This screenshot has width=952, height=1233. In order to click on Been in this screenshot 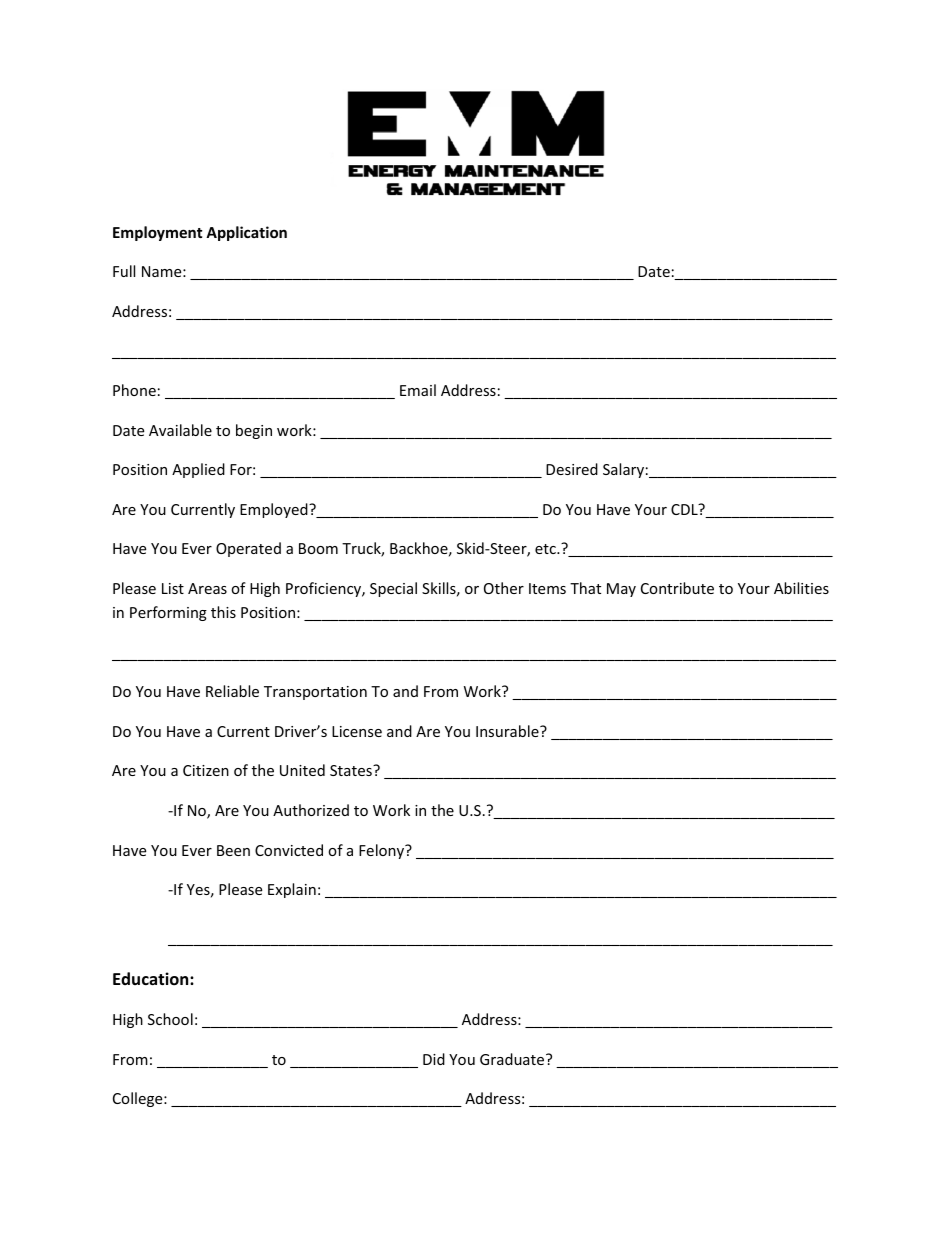, I will do `click(233, 850)`.
